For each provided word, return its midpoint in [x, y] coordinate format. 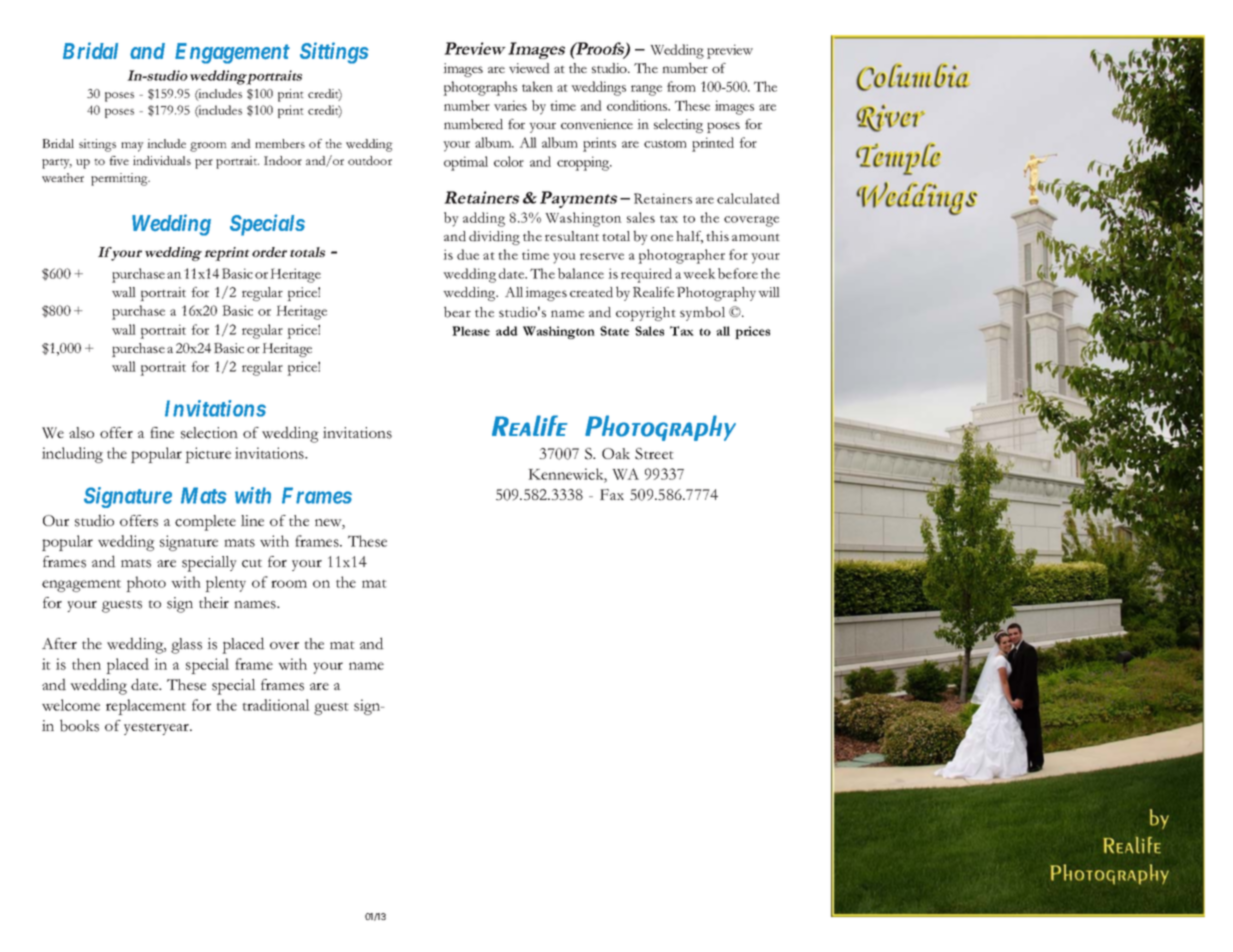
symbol [702, 313]
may [132, 147]
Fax [612, 494]
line [252, 520]
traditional [276, 705]
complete [205, 523]
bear [457, 312]
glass [186, 646]
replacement [146, 707]
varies [510, 105]
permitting [120, 179]
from [681, 86]
